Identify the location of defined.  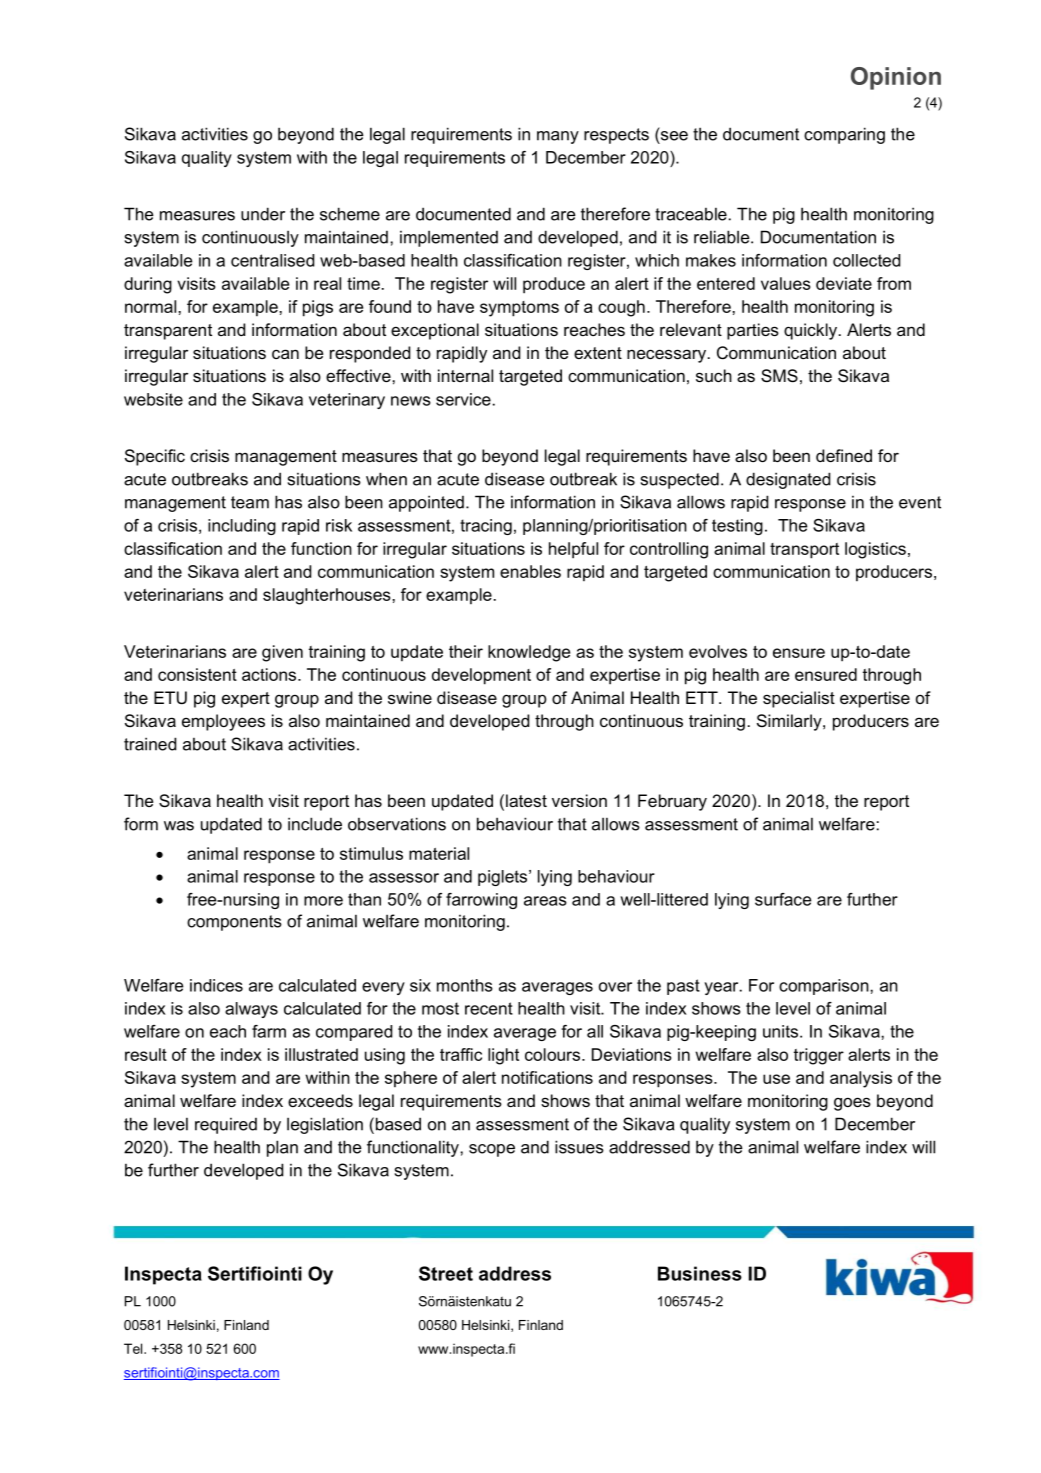
(844, 455).
